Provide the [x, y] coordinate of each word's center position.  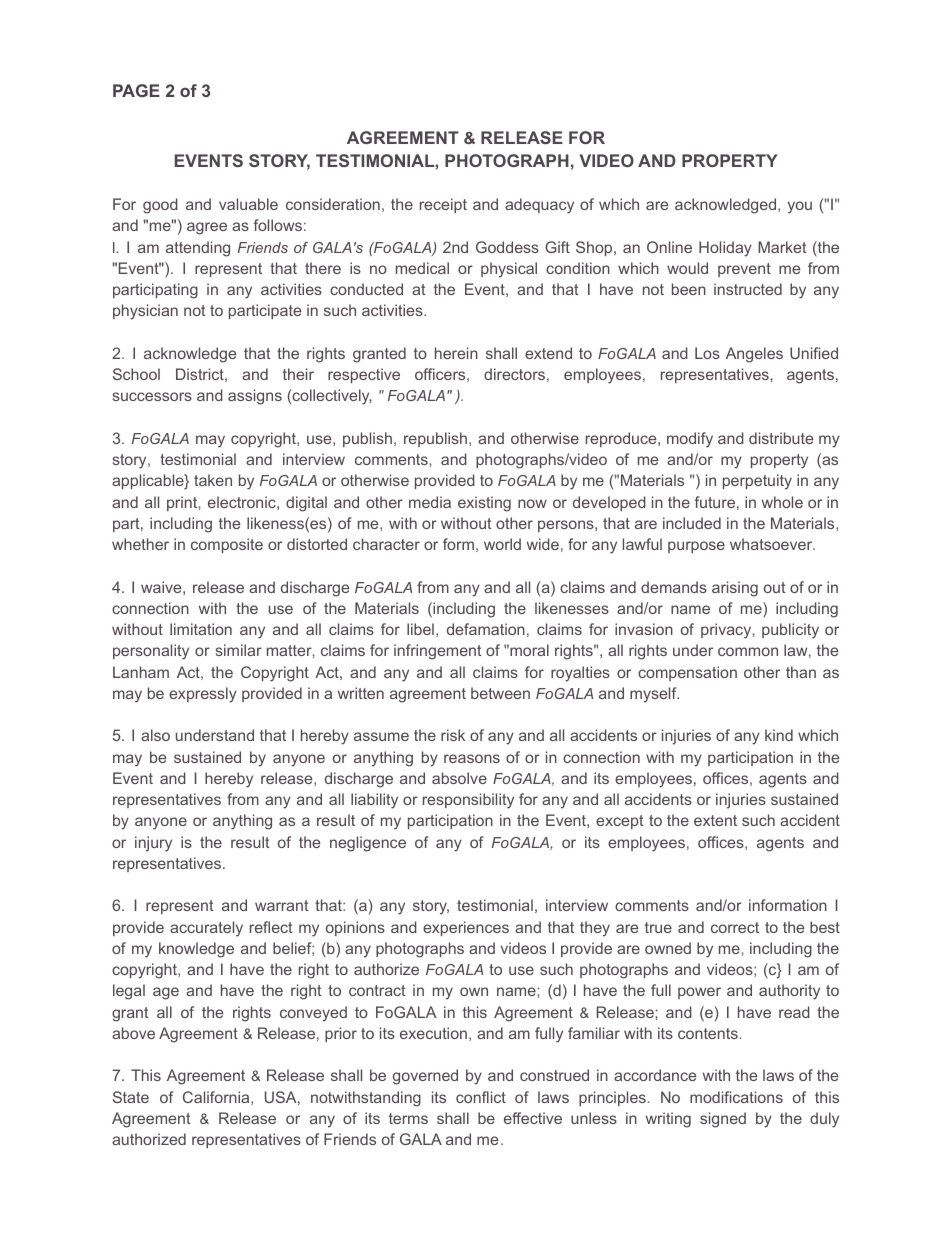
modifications [736, 1097]
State [131, 1097]
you [800, 207]
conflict [481, 1097]
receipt [443, 205]
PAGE [136, 90]
